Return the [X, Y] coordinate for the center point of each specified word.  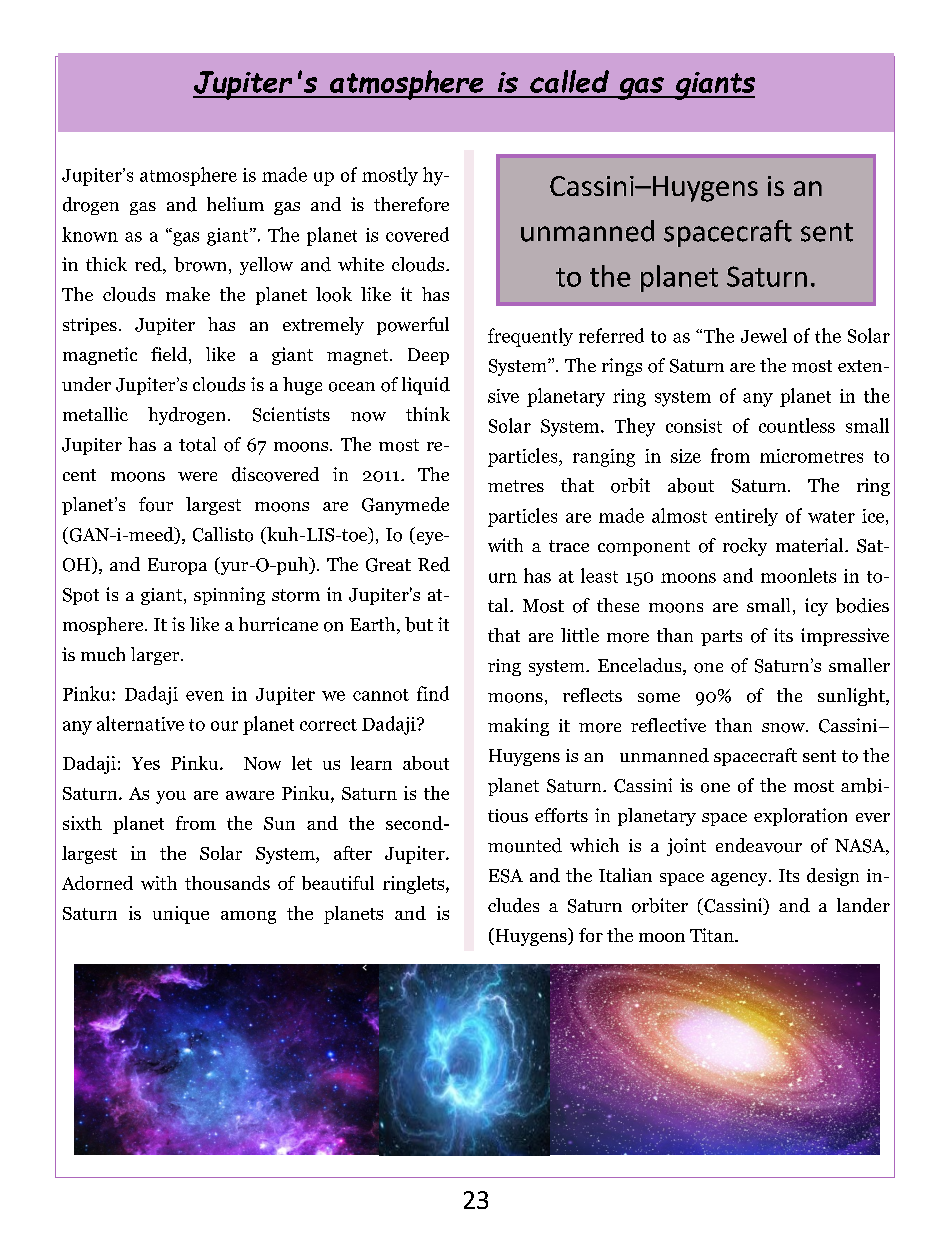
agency [740, 879]
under [86, 384]
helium [235, 204]
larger [156, 656]
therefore [411, 204]
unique [181, 915]
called [569, 81]
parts [721, 638]
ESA [506, 876]
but [419, 624]
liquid [426, 386]
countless [797, 425]
